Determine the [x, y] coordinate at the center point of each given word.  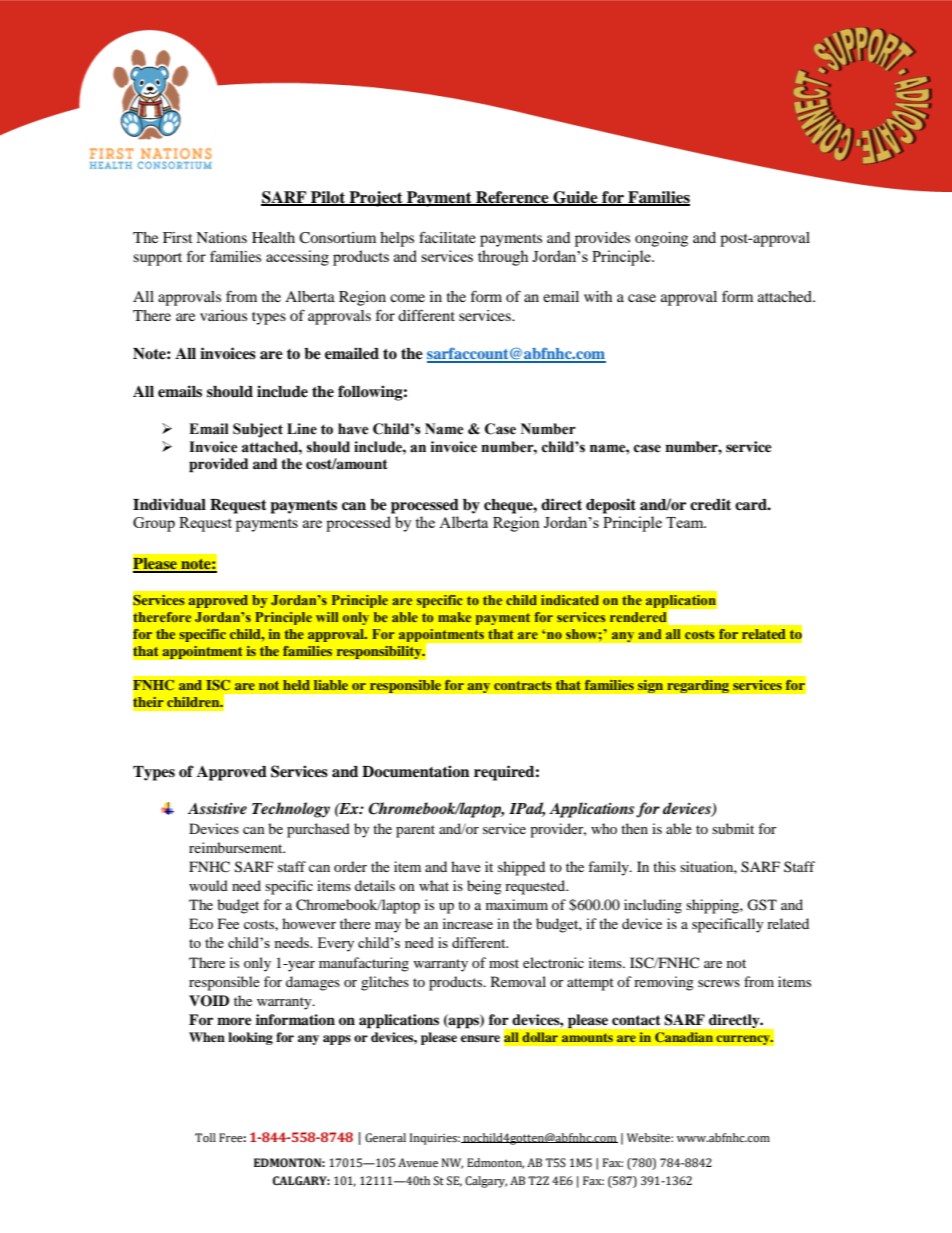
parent [415, 831]
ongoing [661, 239]
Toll [205, 1137]
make [454, 617]
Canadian [684, 1037]
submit [733, 828]
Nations [221, 237]
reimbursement [237, 847]
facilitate [447, 237]
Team [686, 522]
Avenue [418, 1162]
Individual [169, 504]
